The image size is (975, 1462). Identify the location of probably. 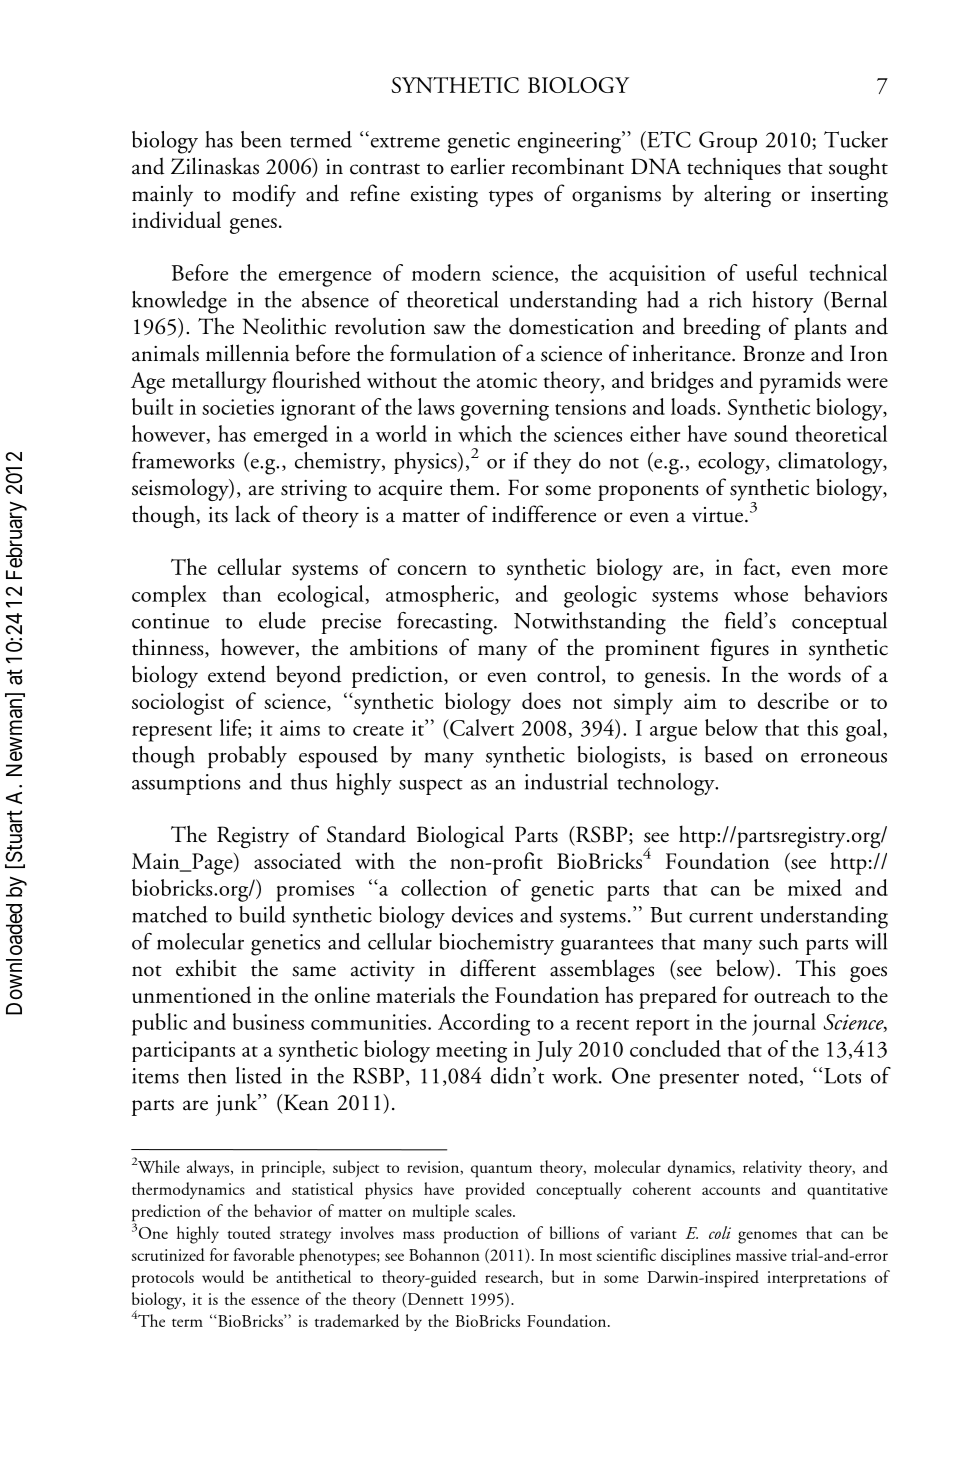
(247, 757).
